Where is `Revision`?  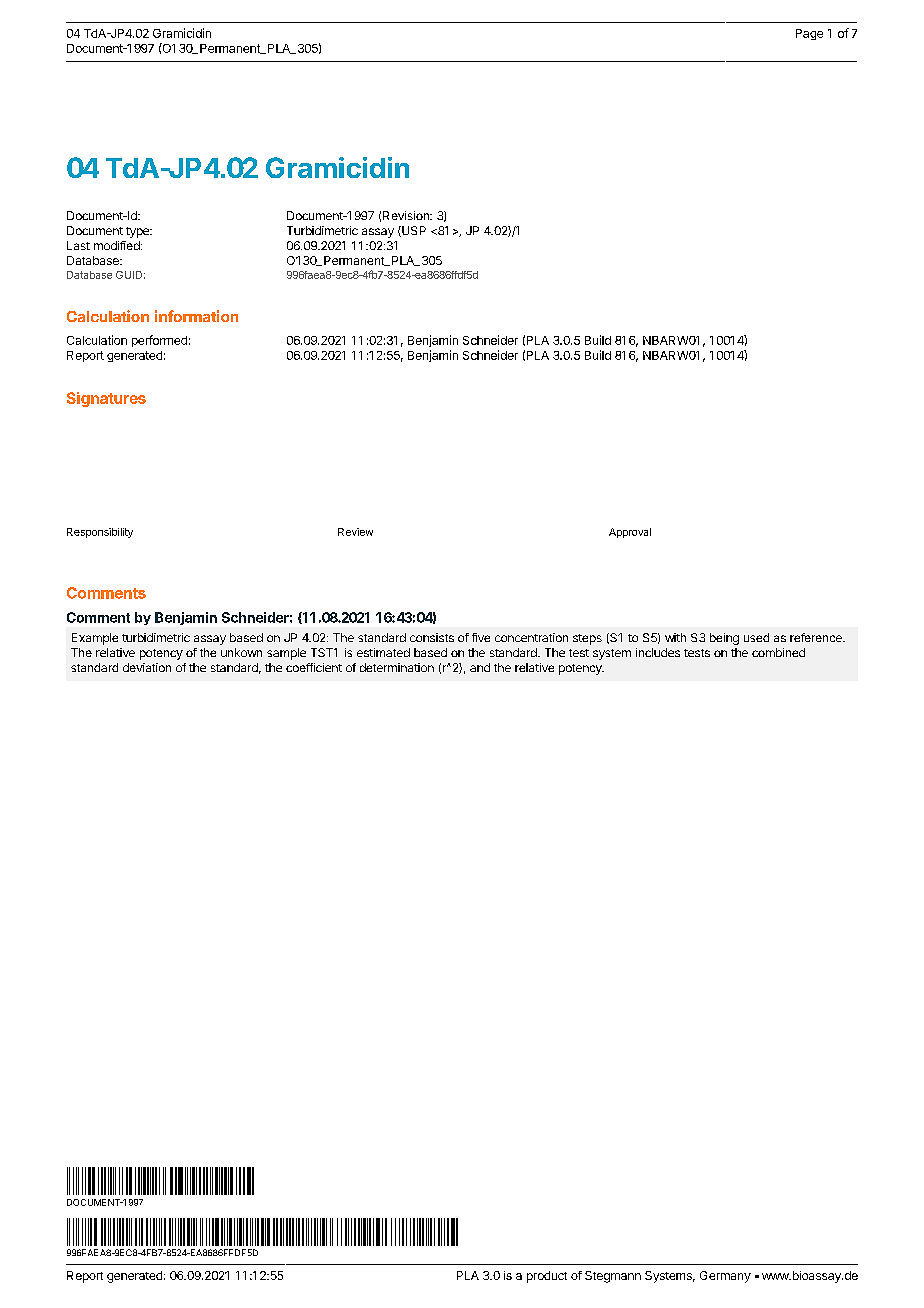
Revision is located at coordinates (407, 215).
